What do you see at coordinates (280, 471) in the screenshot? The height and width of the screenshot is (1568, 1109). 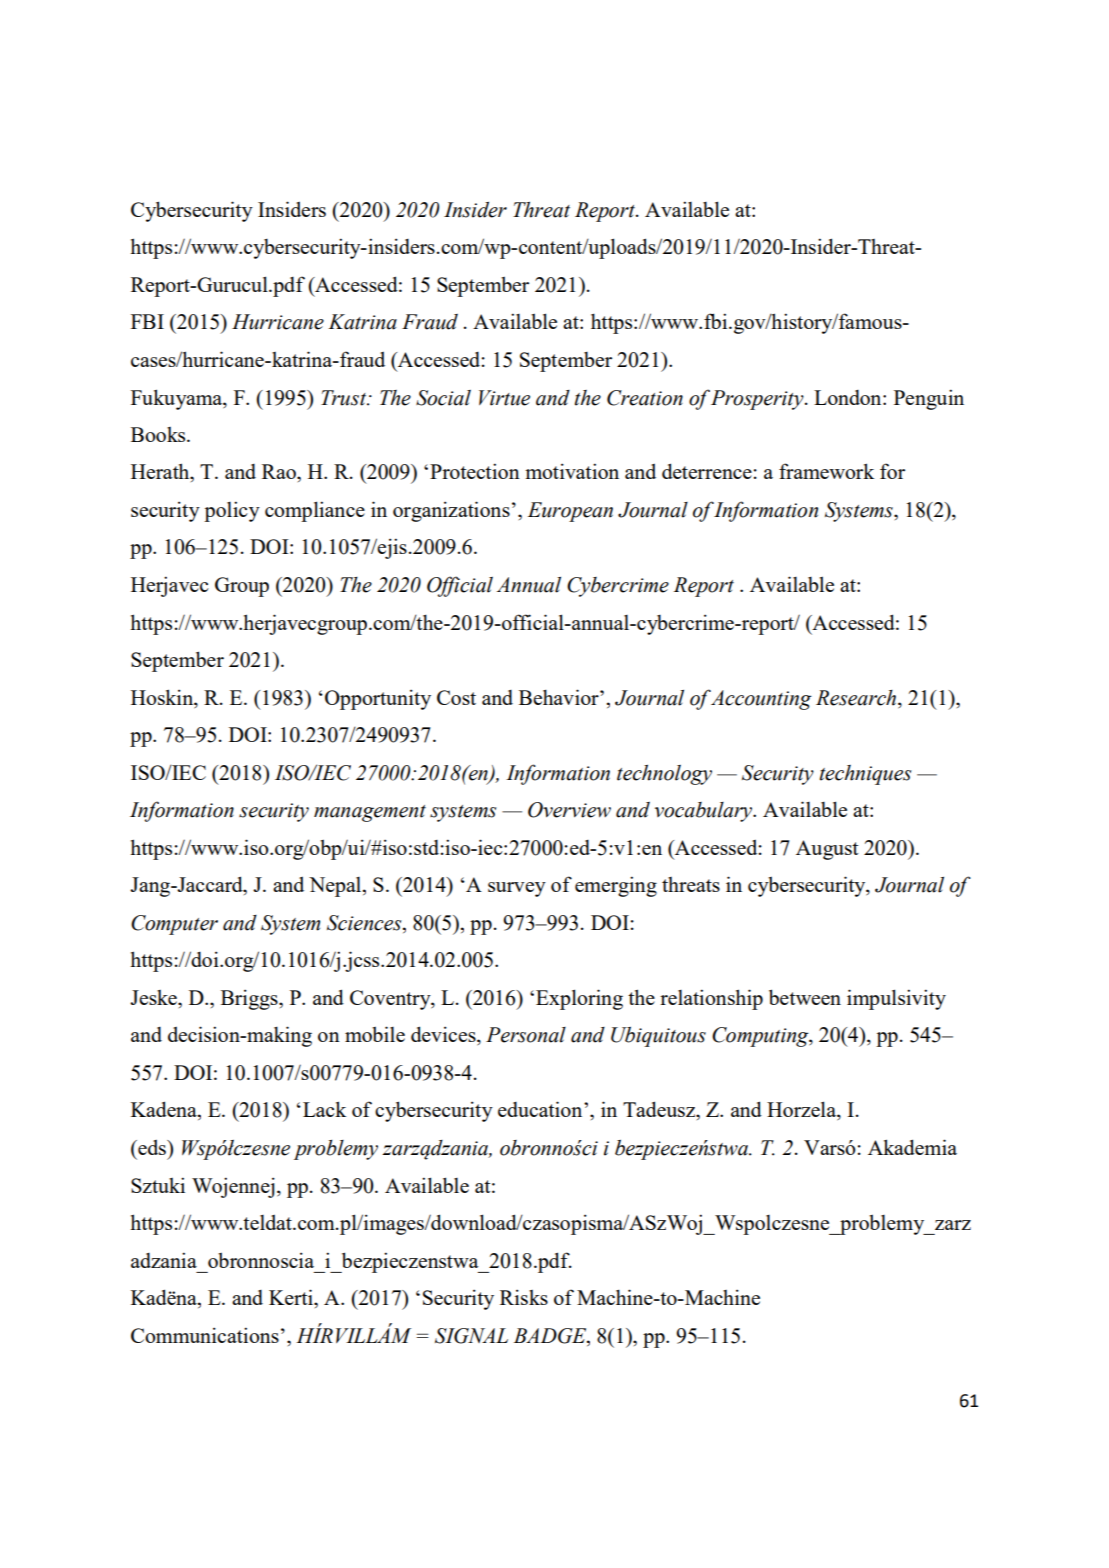 I see `Rao` at bounding box center [280, 471].
